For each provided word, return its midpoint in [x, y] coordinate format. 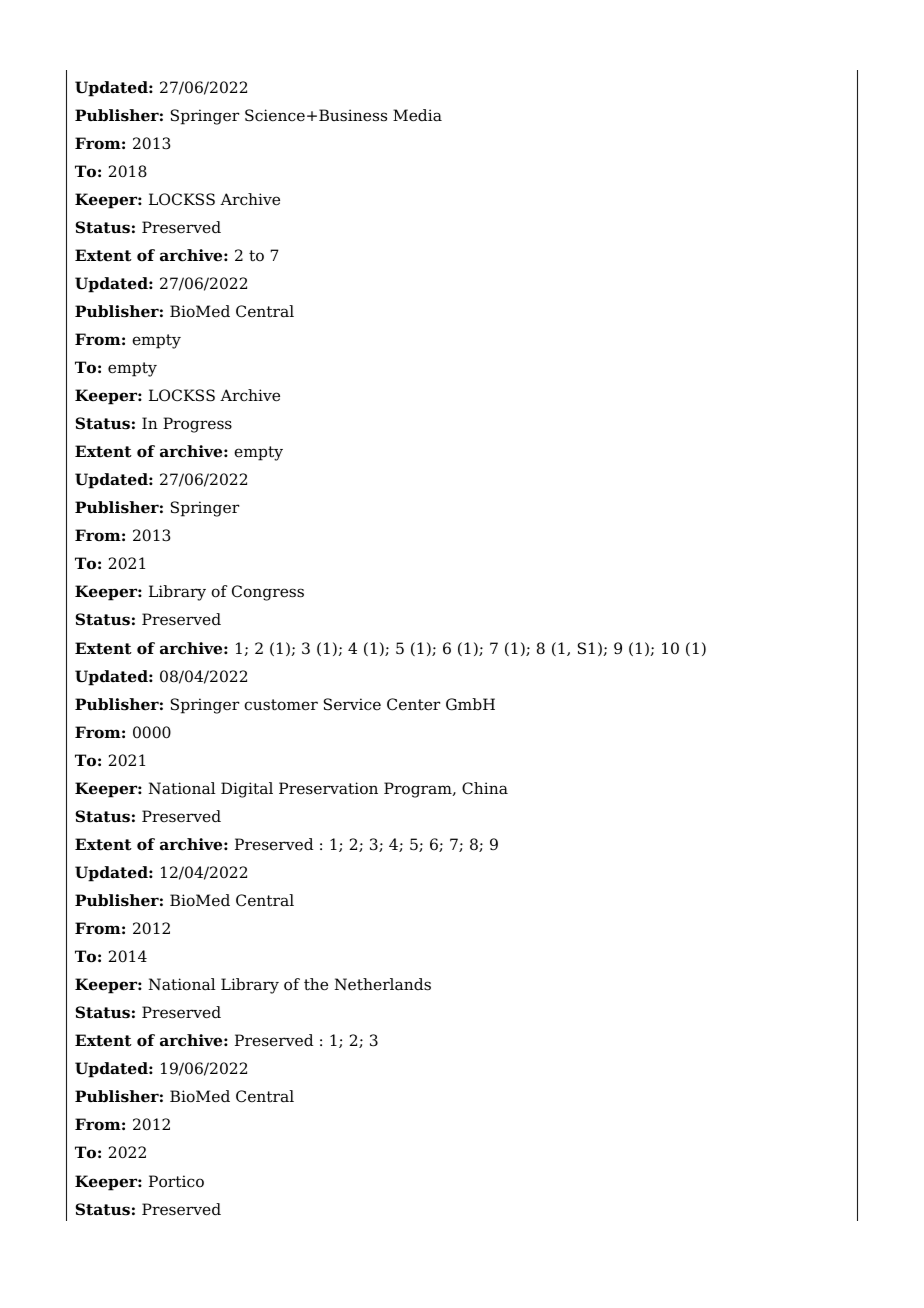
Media [417, 115]
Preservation [328, 788]
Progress [197, 425]
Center [413, 704]
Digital [247, 790]
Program [419, 790]
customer [281, 705]
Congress [268, 593]
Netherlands [383, 984]
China [485, 788]
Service [352, 704]
